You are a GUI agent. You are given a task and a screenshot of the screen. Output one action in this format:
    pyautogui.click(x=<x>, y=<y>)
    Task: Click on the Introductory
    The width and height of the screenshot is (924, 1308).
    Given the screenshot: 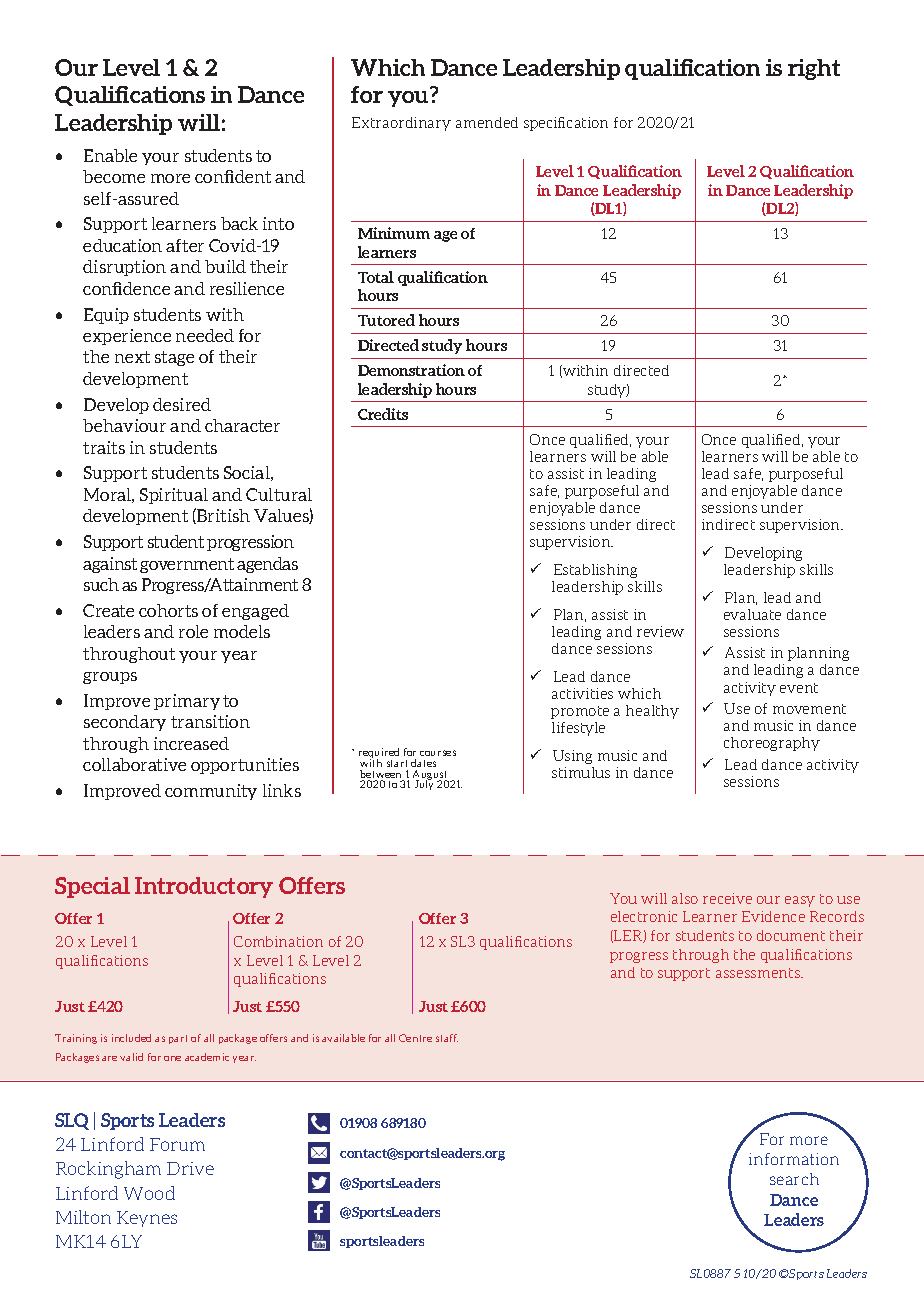 What is the action you would take?
    pyautogui.click(x=204, y=887)
